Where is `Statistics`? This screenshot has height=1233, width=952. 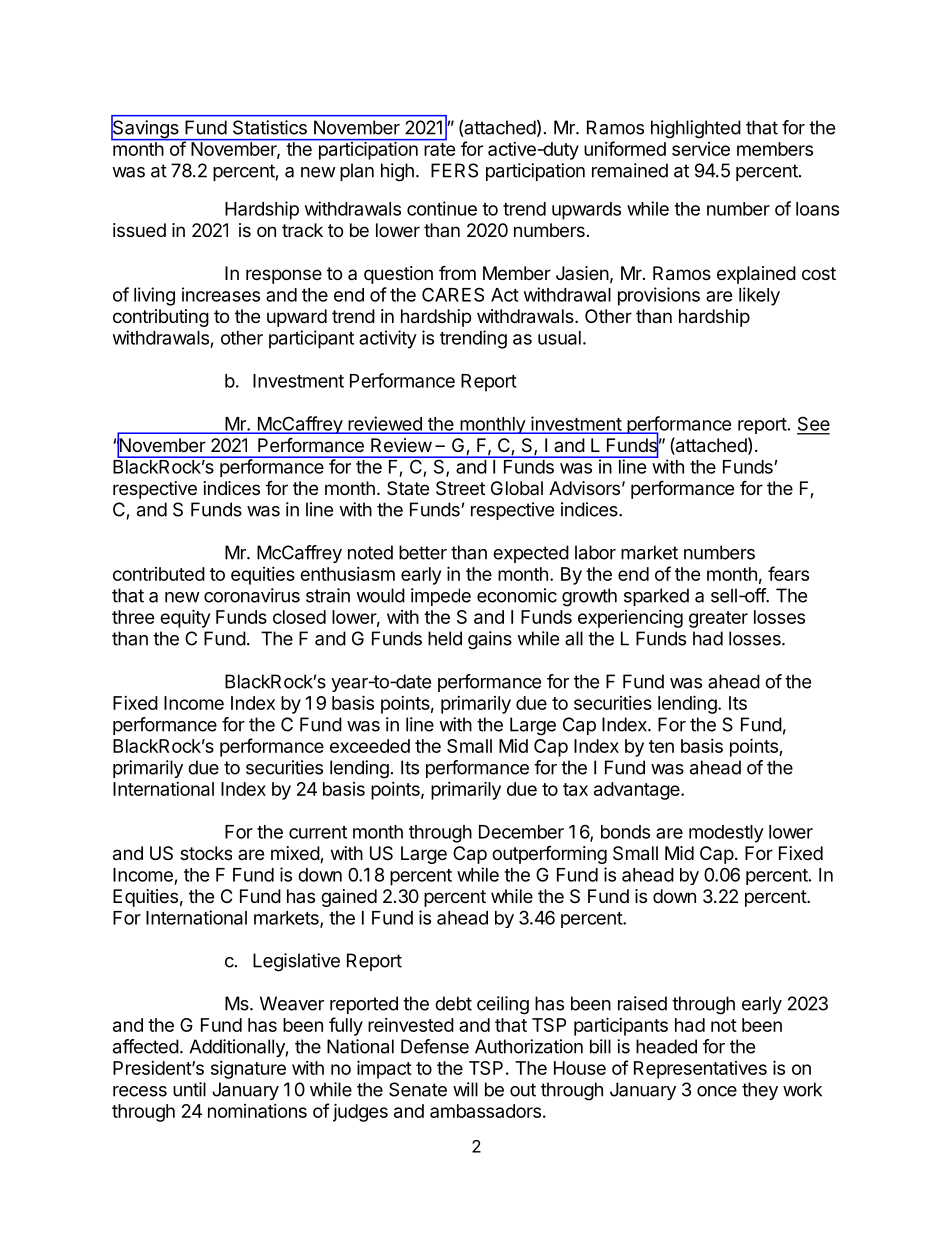 Statistics is located at coordinates (270, 127).
